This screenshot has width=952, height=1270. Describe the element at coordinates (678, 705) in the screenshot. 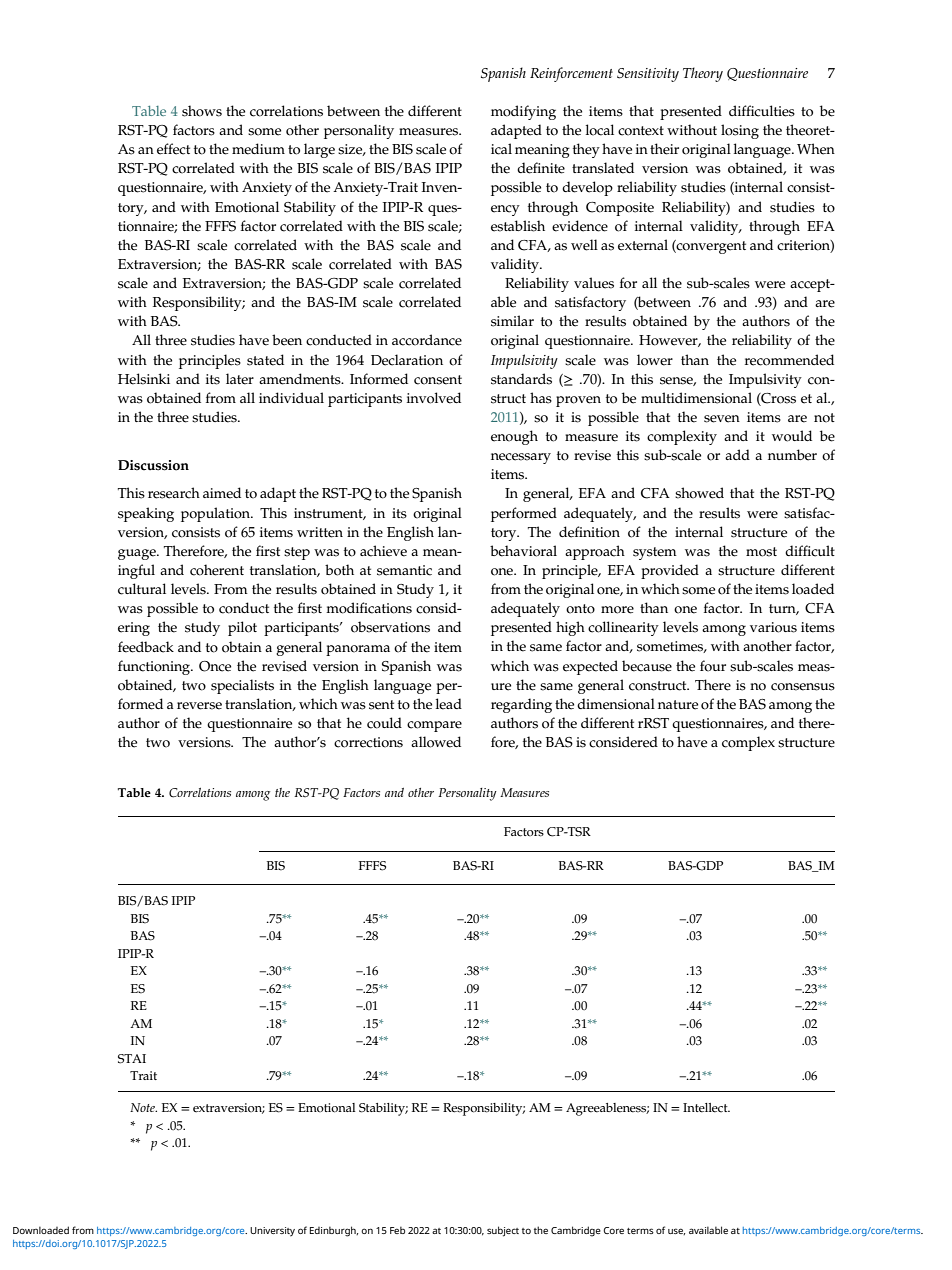

I see `nature` at that location.
